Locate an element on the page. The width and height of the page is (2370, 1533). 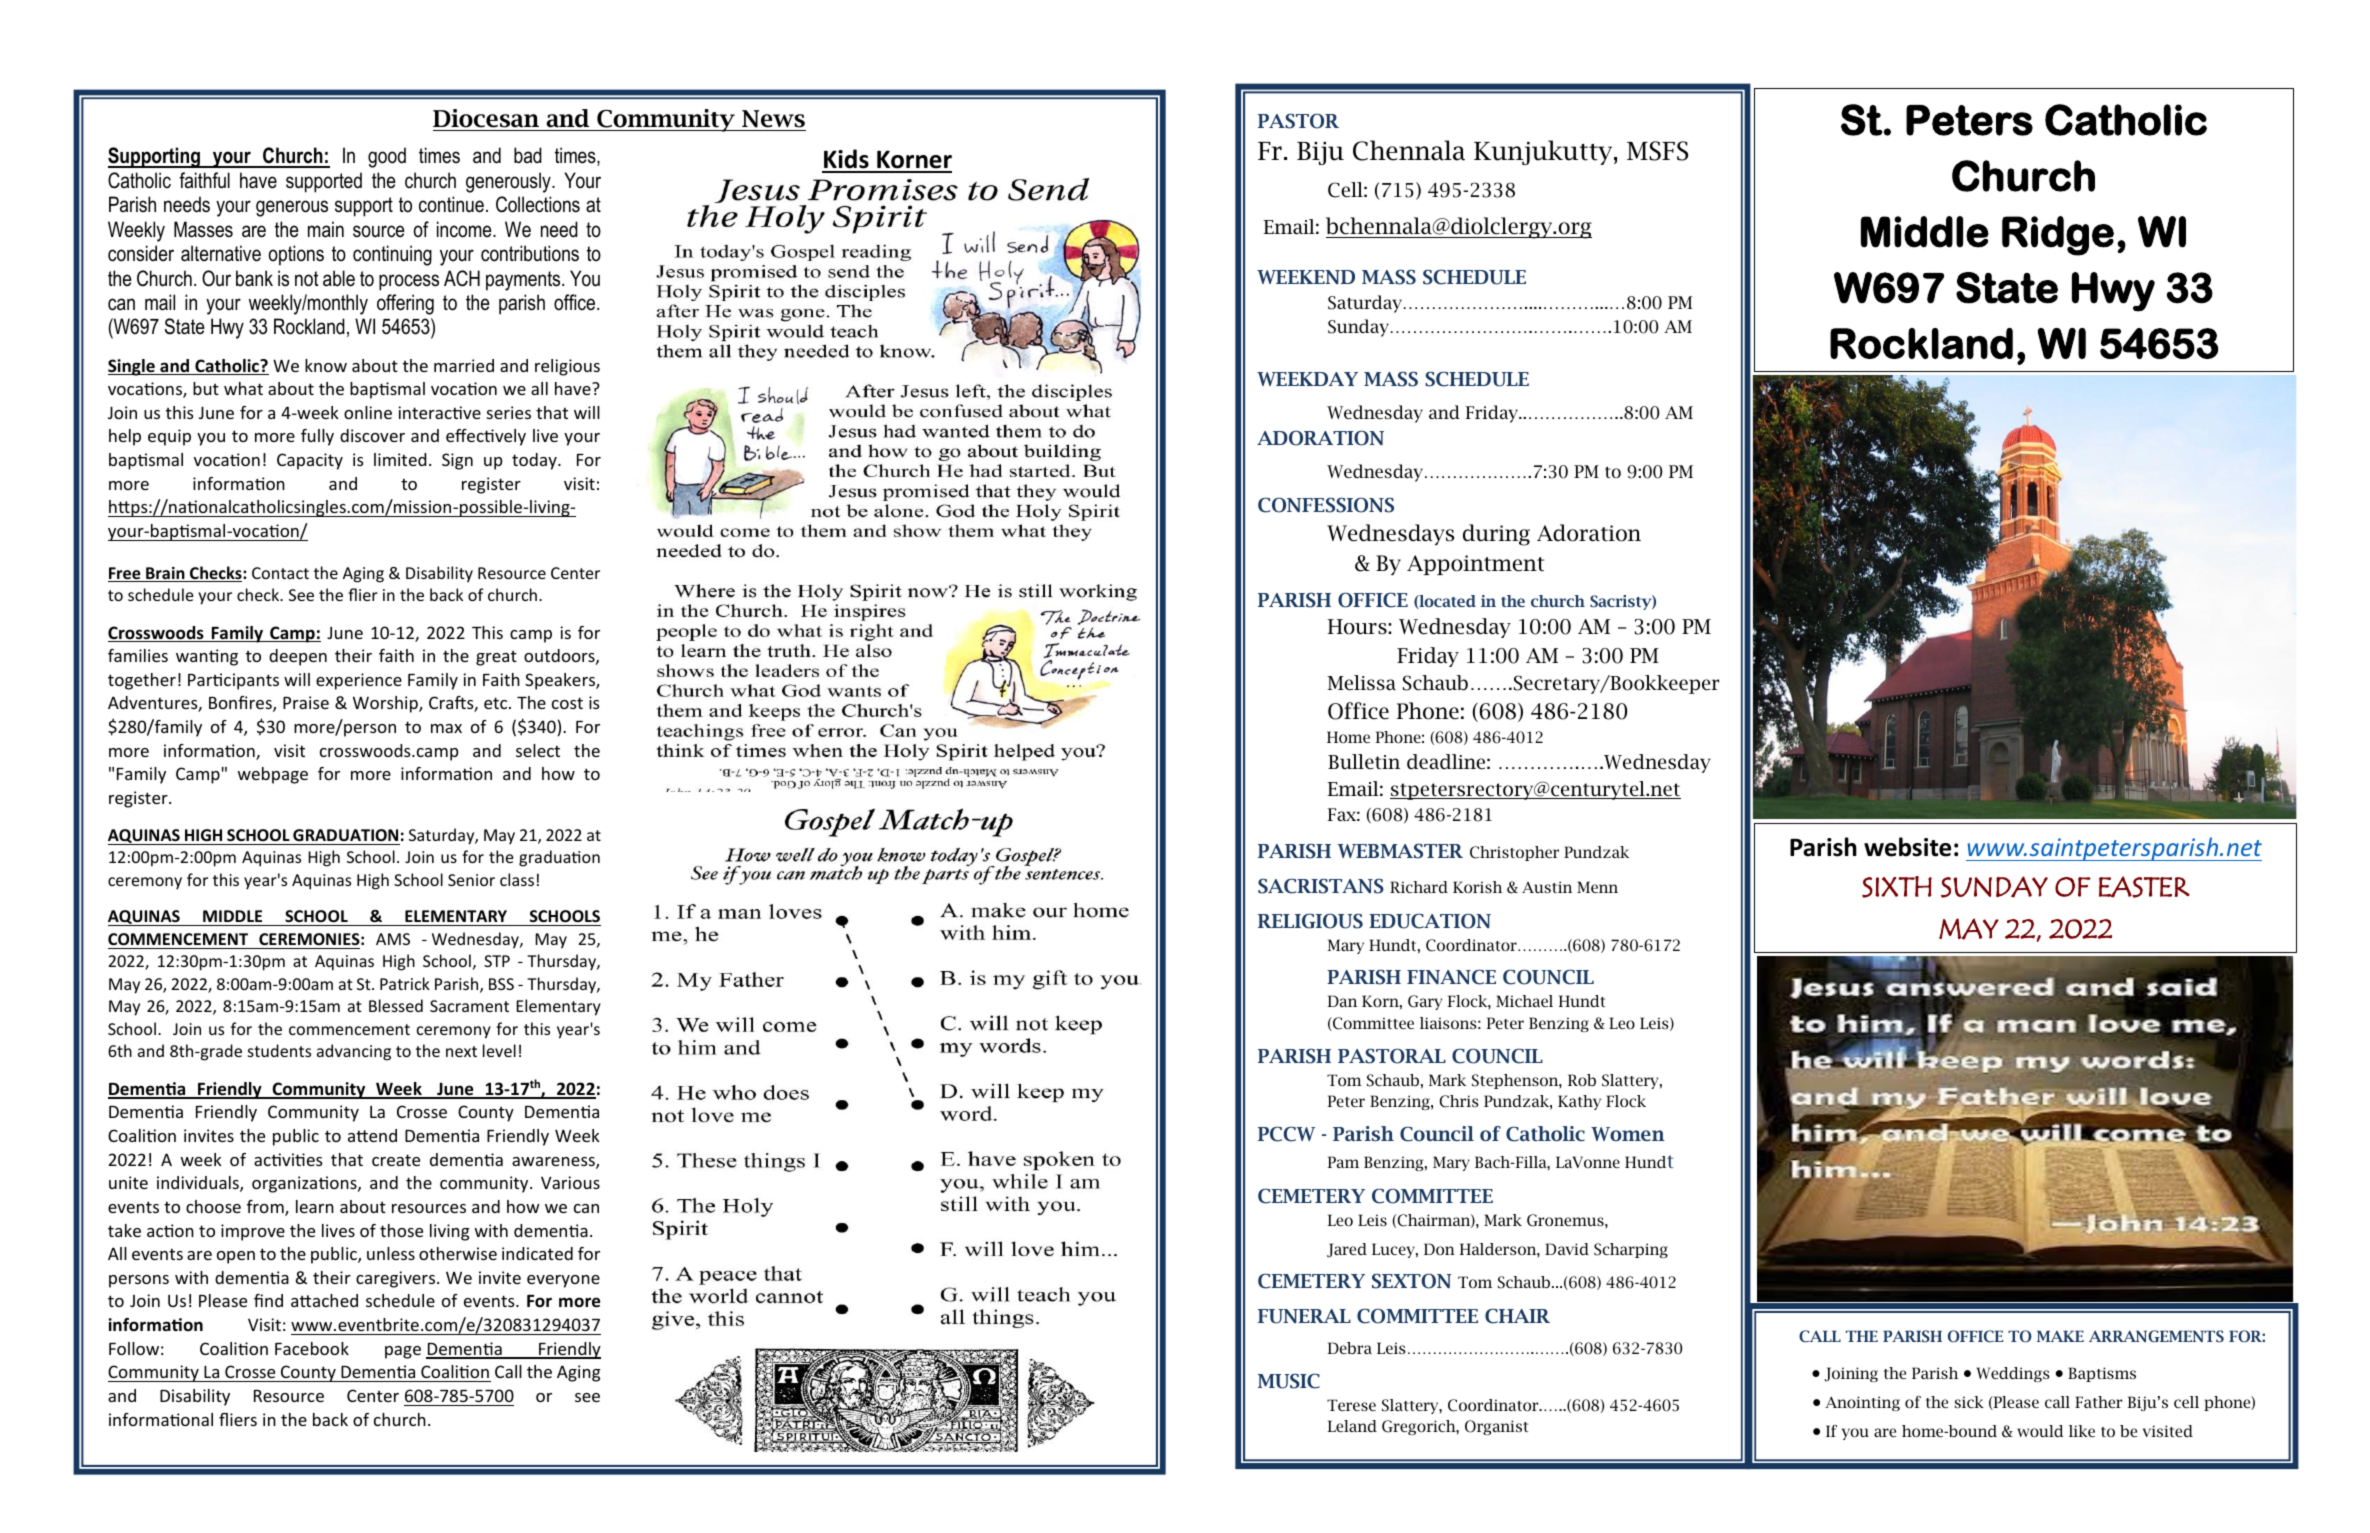
website is located at coordinates (1907, 847).
